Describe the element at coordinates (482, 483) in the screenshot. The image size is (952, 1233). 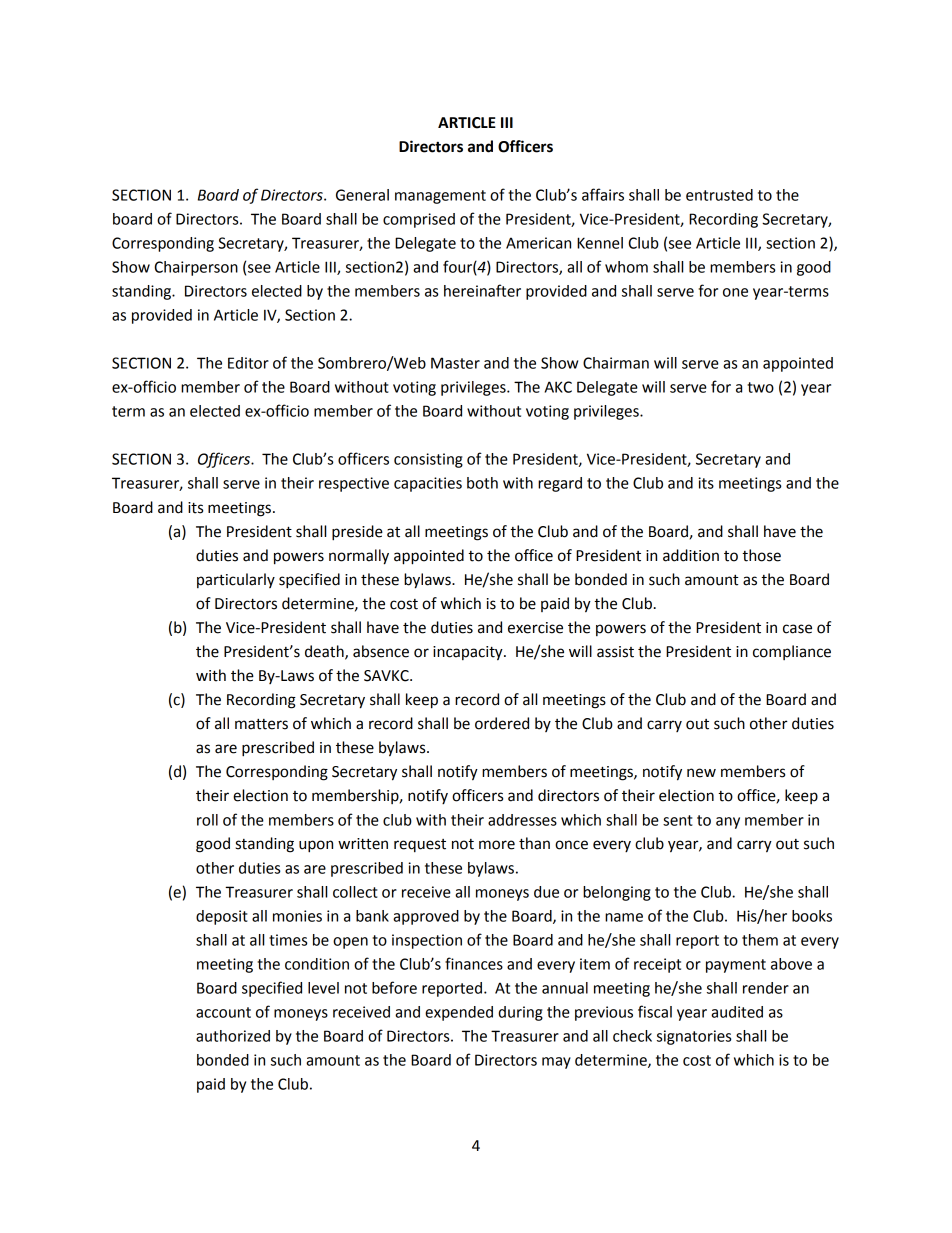
I see `both` at that location.
